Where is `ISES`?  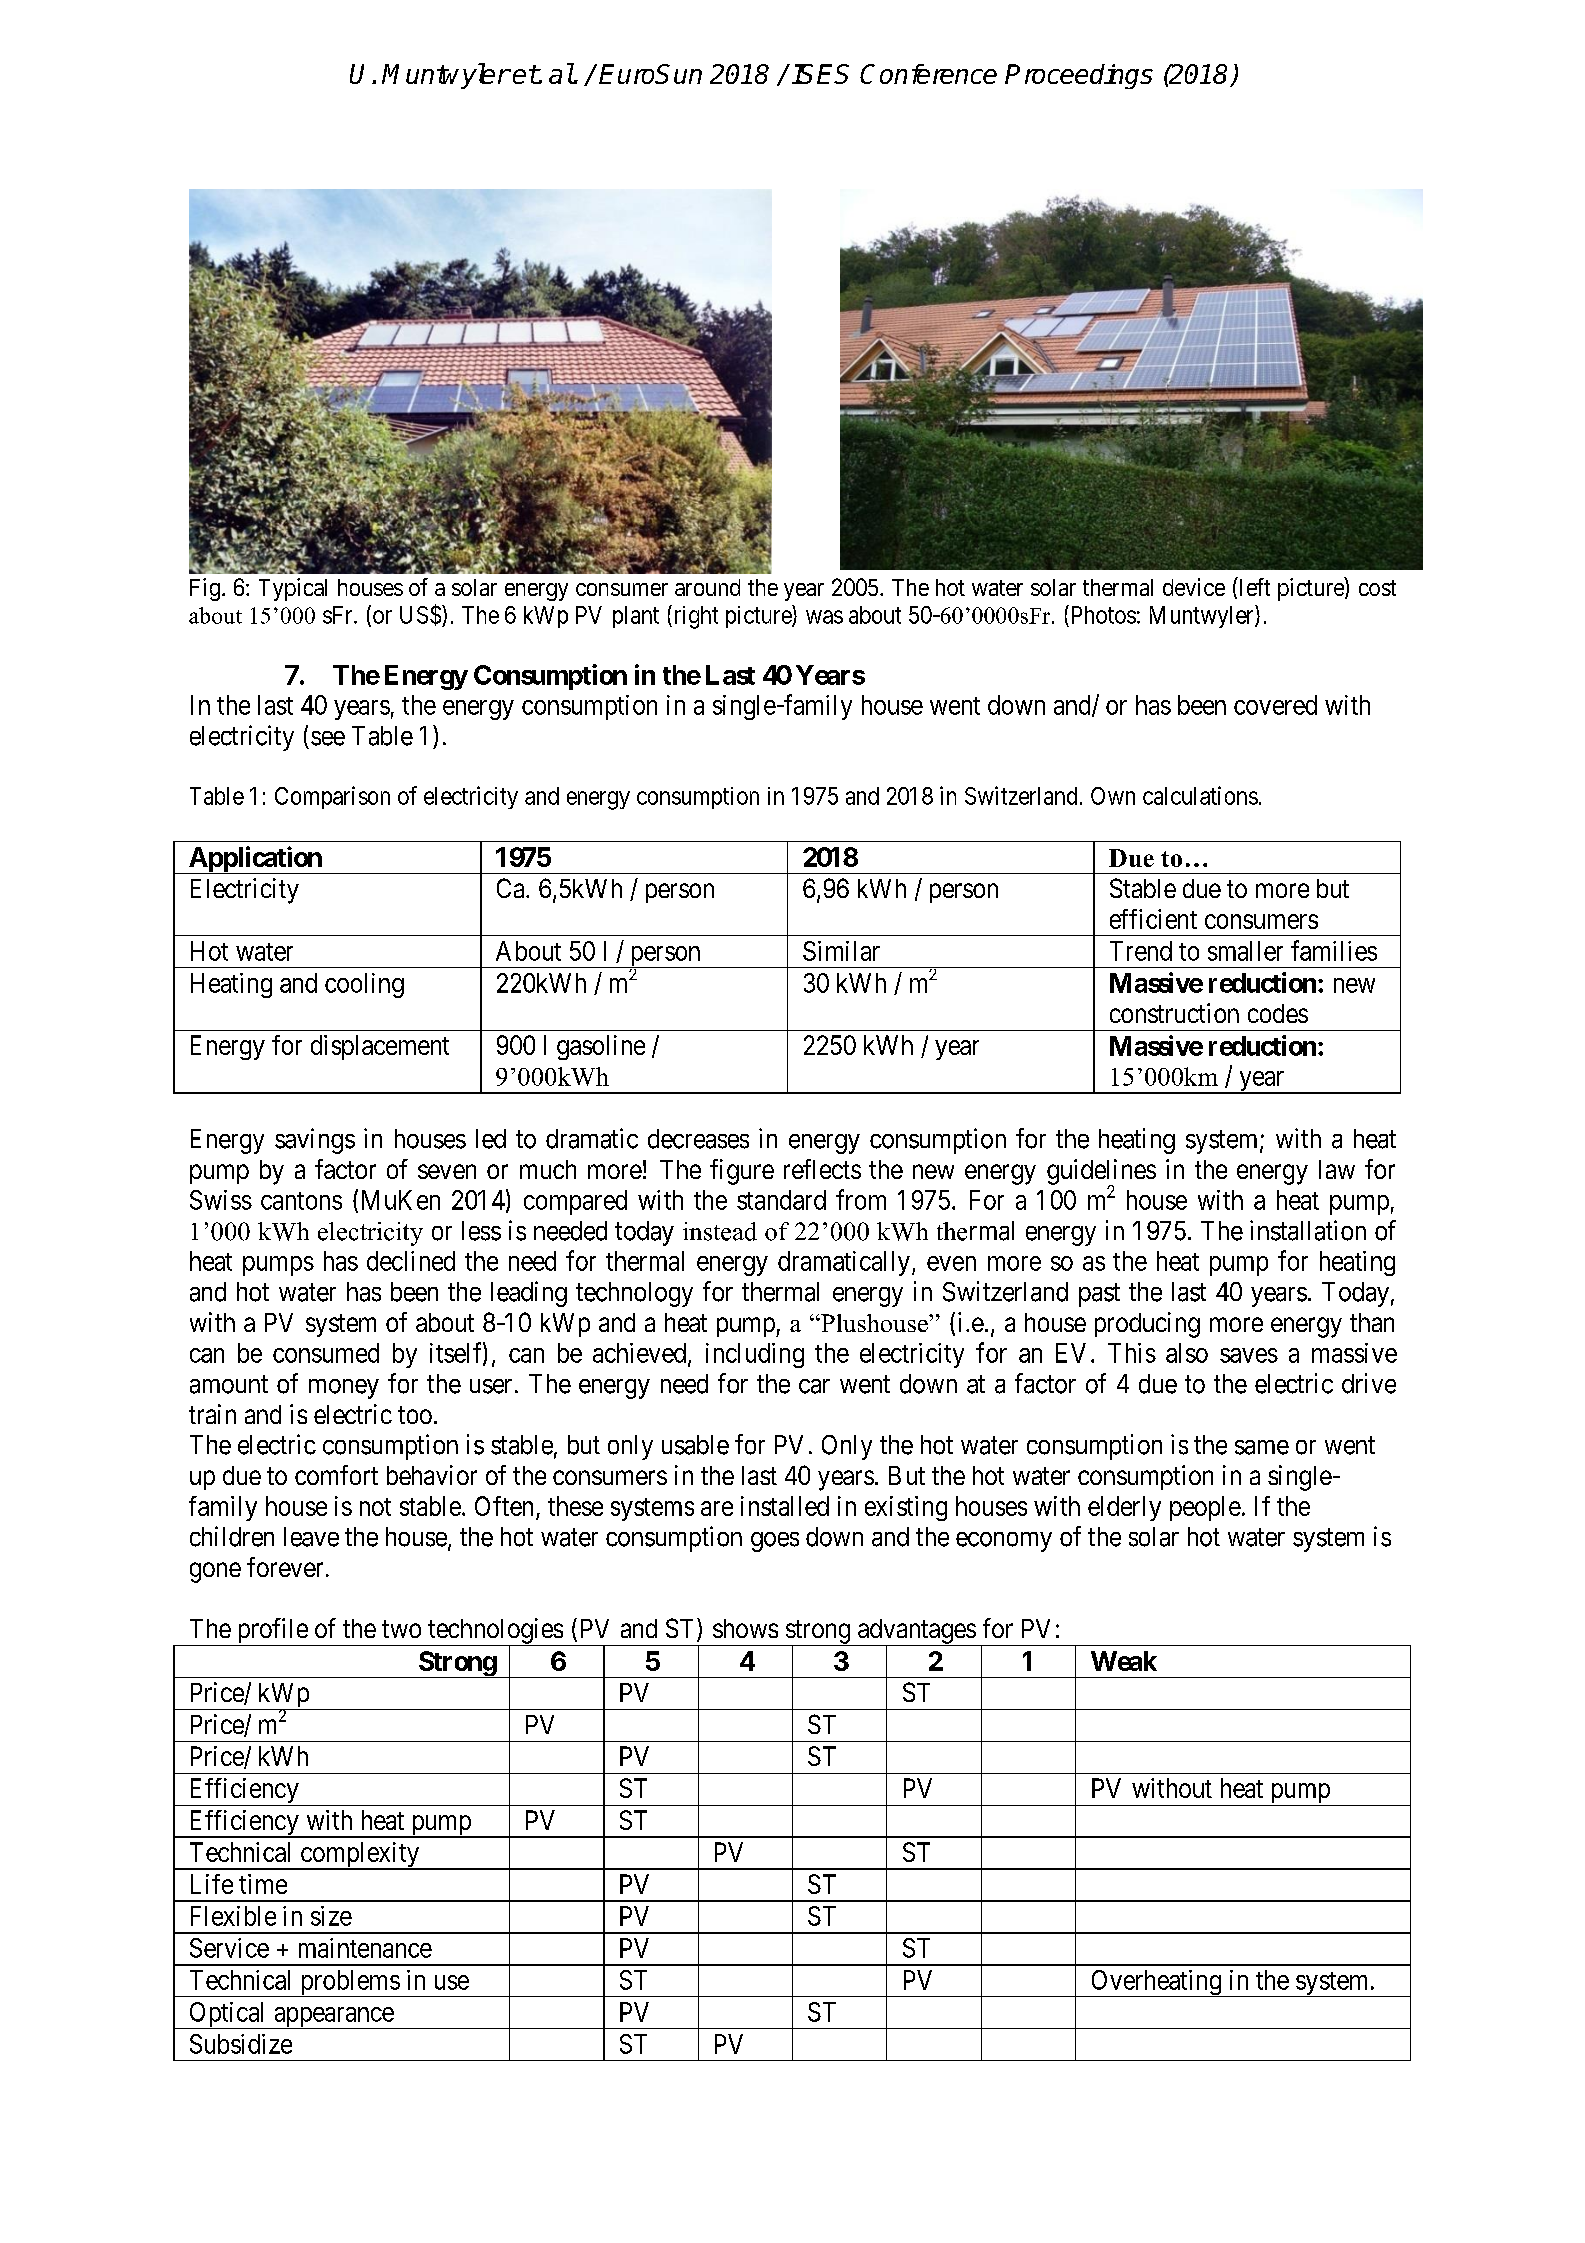
ISES is located at coordinates (820, 74).
